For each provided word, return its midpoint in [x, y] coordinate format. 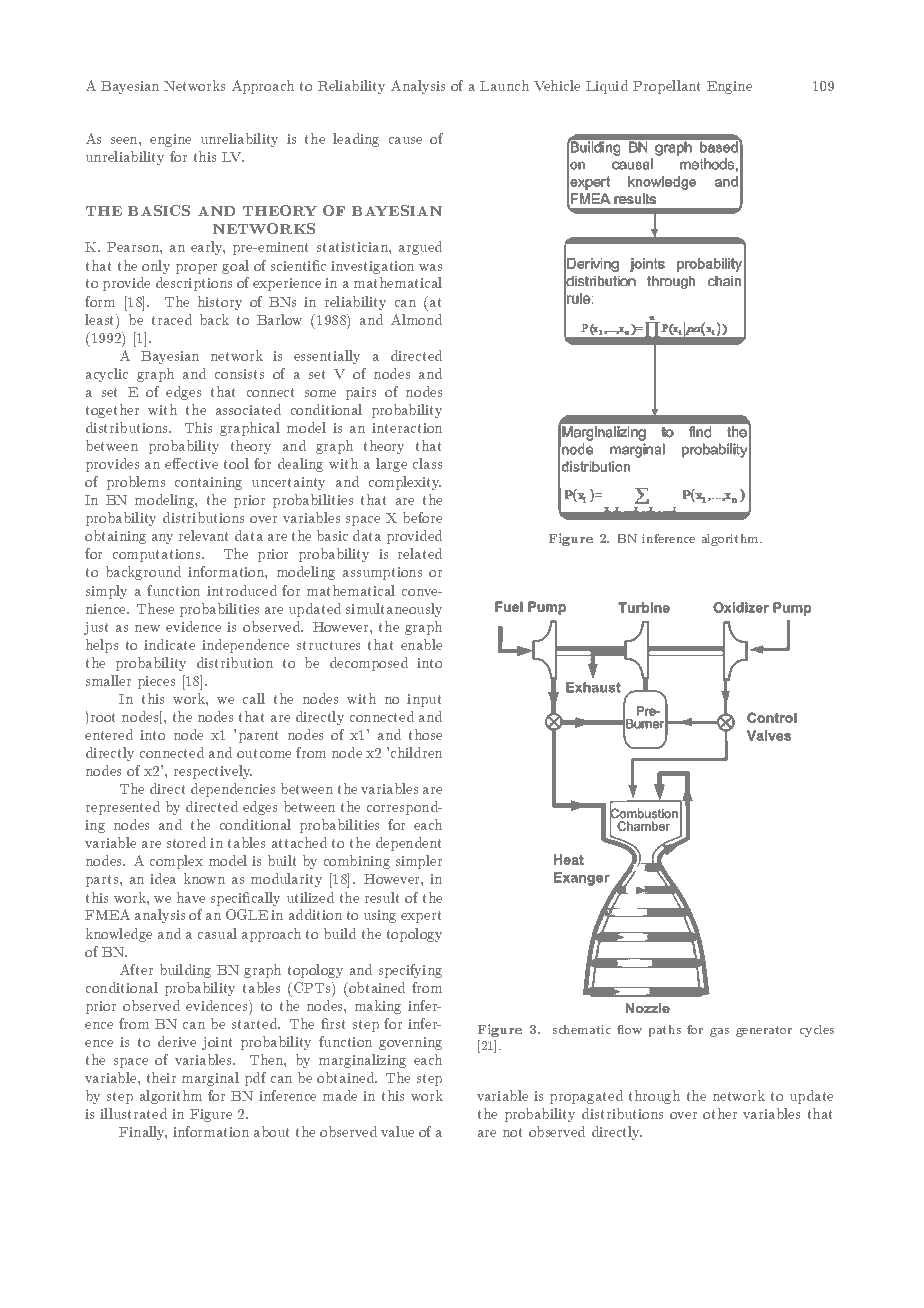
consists [239, 374]
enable [421, 644]
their [161, 1077]
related [420, 553]
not [513, 1132]
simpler [419, 862]
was [430, 267]
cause [405, 140]
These [155, 608]
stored [186, 842]
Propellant [667, 87]
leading [356, 140]
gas [719, 1032]
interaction [407, 428]
